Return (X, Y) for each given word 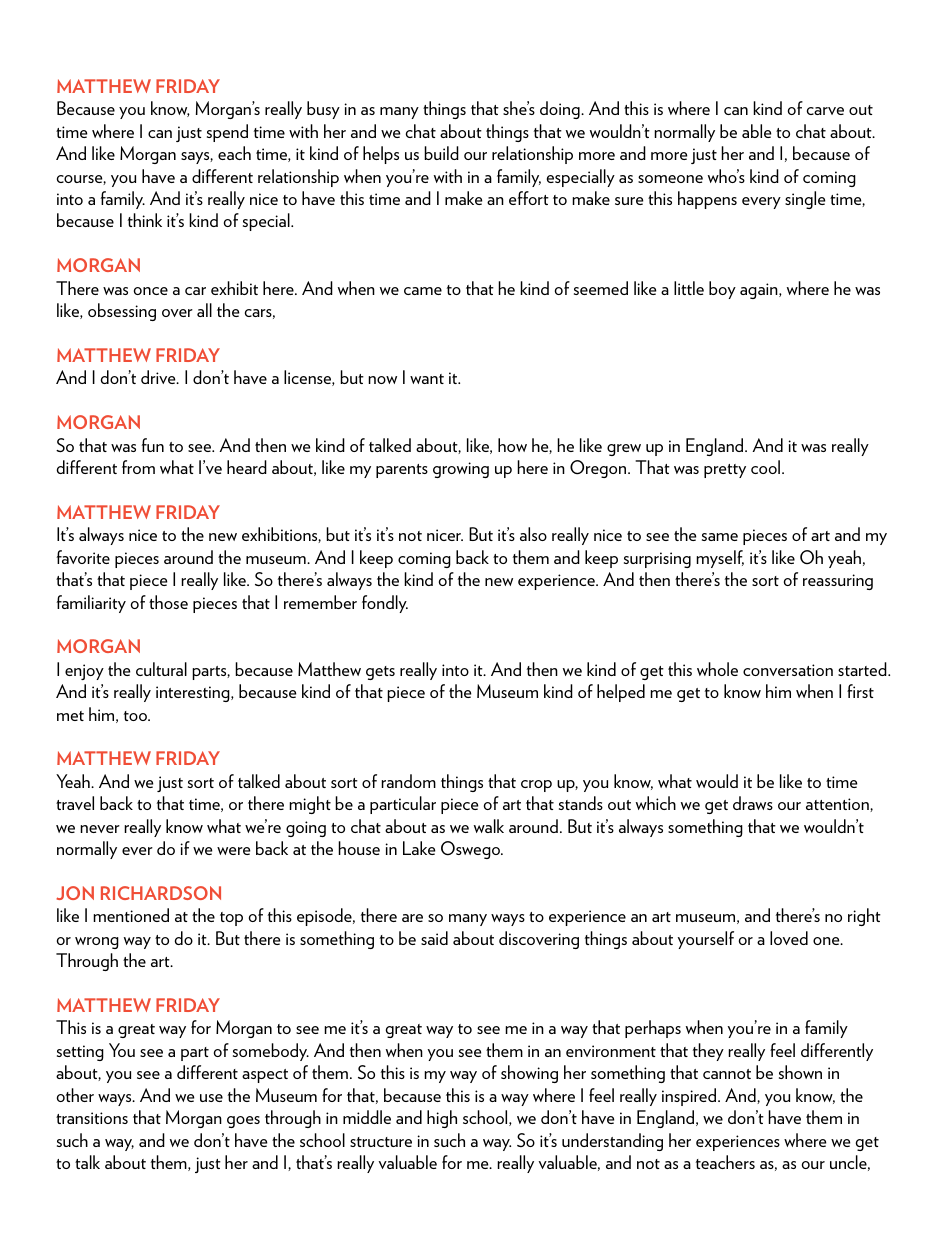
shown (800, 1072)
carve (825, 111)
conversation (788, 670)
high (442, 1119)
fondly (385, 604)
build (441, 153)
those (168, 602)
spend (227, 133)
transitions (92, 1118)
